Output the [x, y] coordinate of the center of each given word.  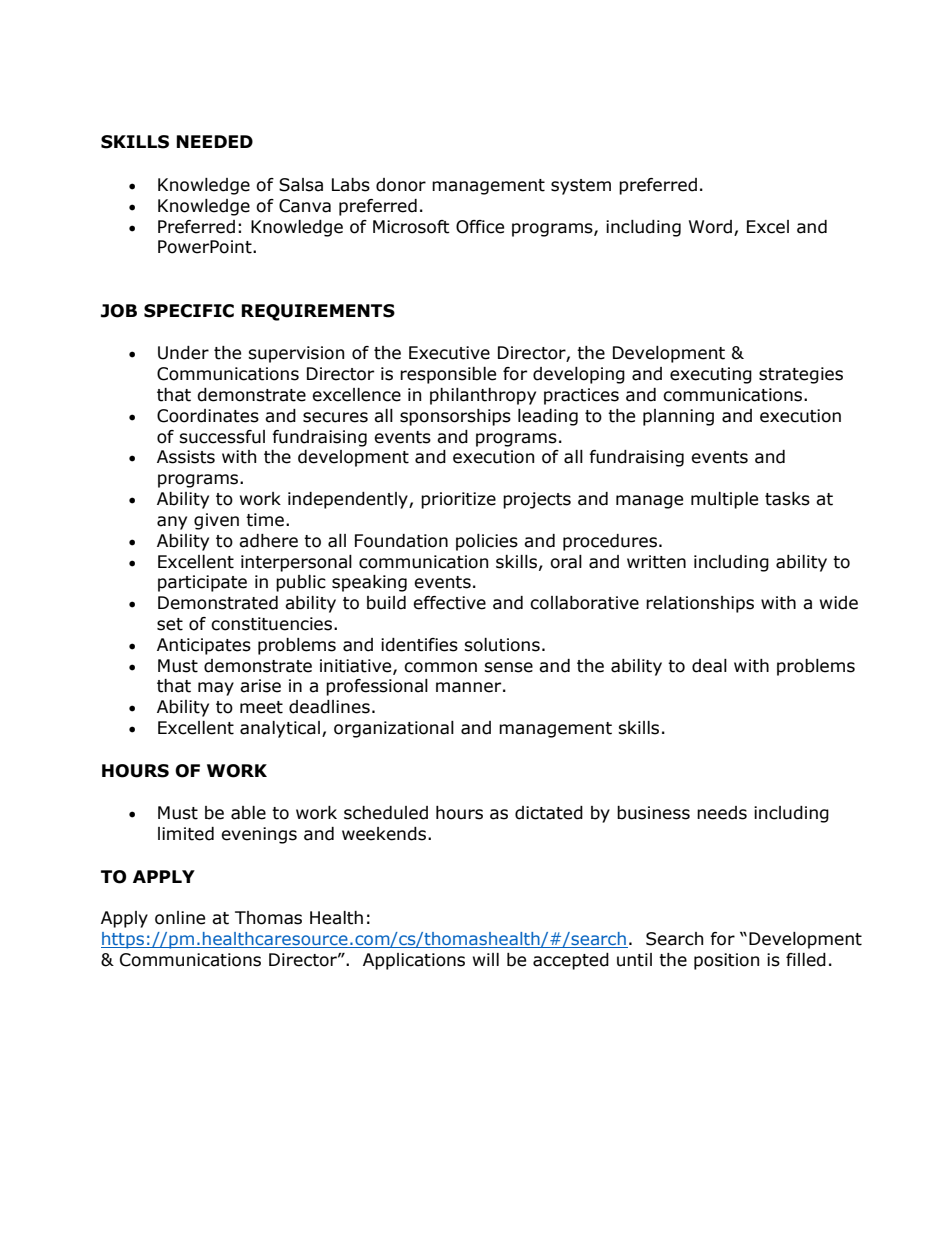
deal [709, 666]
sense [508, 667]
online [180, 918]
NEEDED [214, 141]
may [216, 689]
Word [710, 227]
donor [401, 185]
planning [678, 417]
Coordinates [208, 416]
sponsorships [455, 417]
